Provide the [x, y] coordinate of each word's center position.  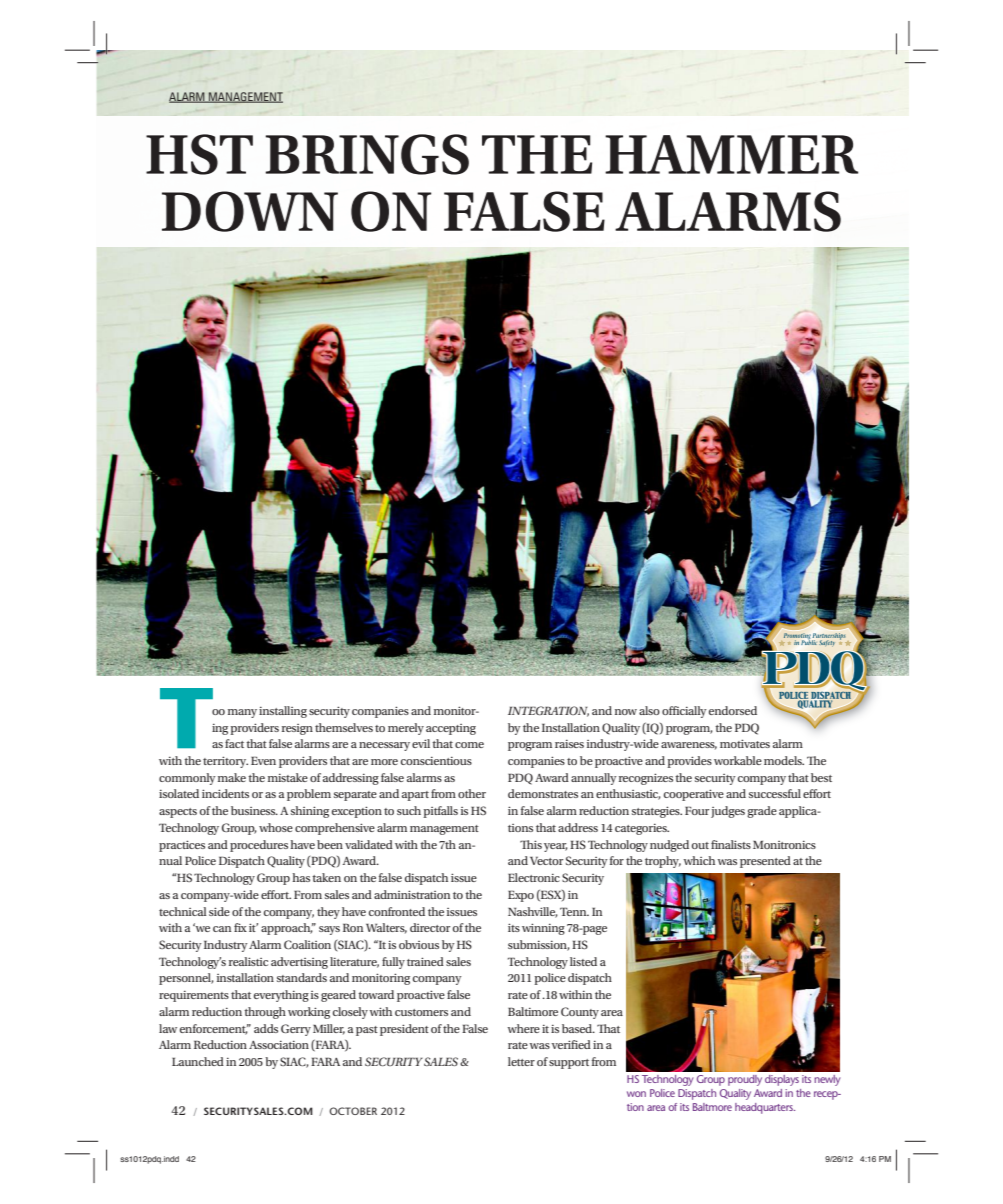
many [242, 713]
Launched [198, 1061]
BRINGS [367, 154]
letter [521, 1061]
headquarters [765, 1108]
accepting [451, 729]
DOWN [250, 211]
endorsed [733, 710]
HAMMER [731, 154]
